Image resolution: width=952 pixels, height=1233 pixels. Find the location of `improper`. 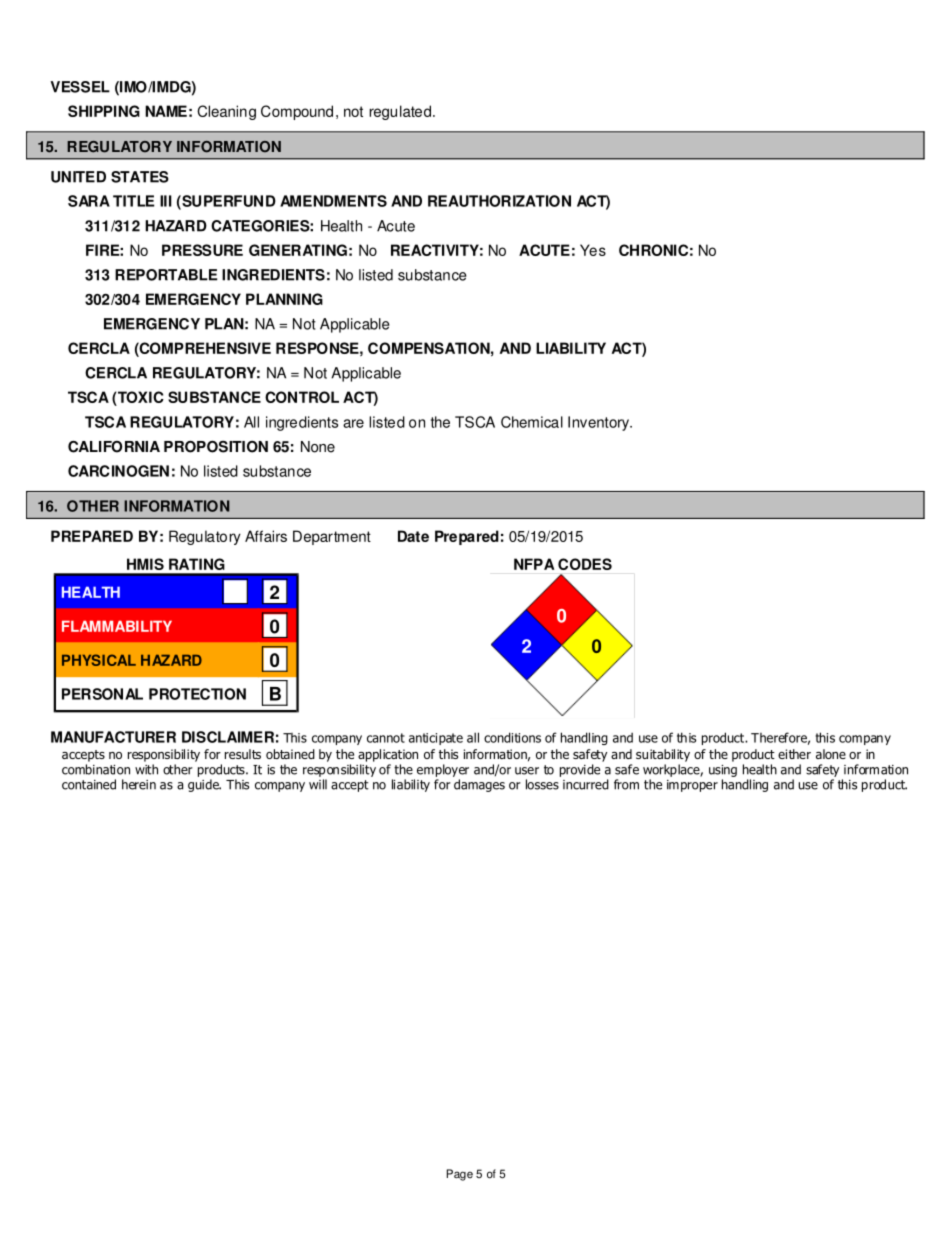

improper is located at coordinates (692, 786).
